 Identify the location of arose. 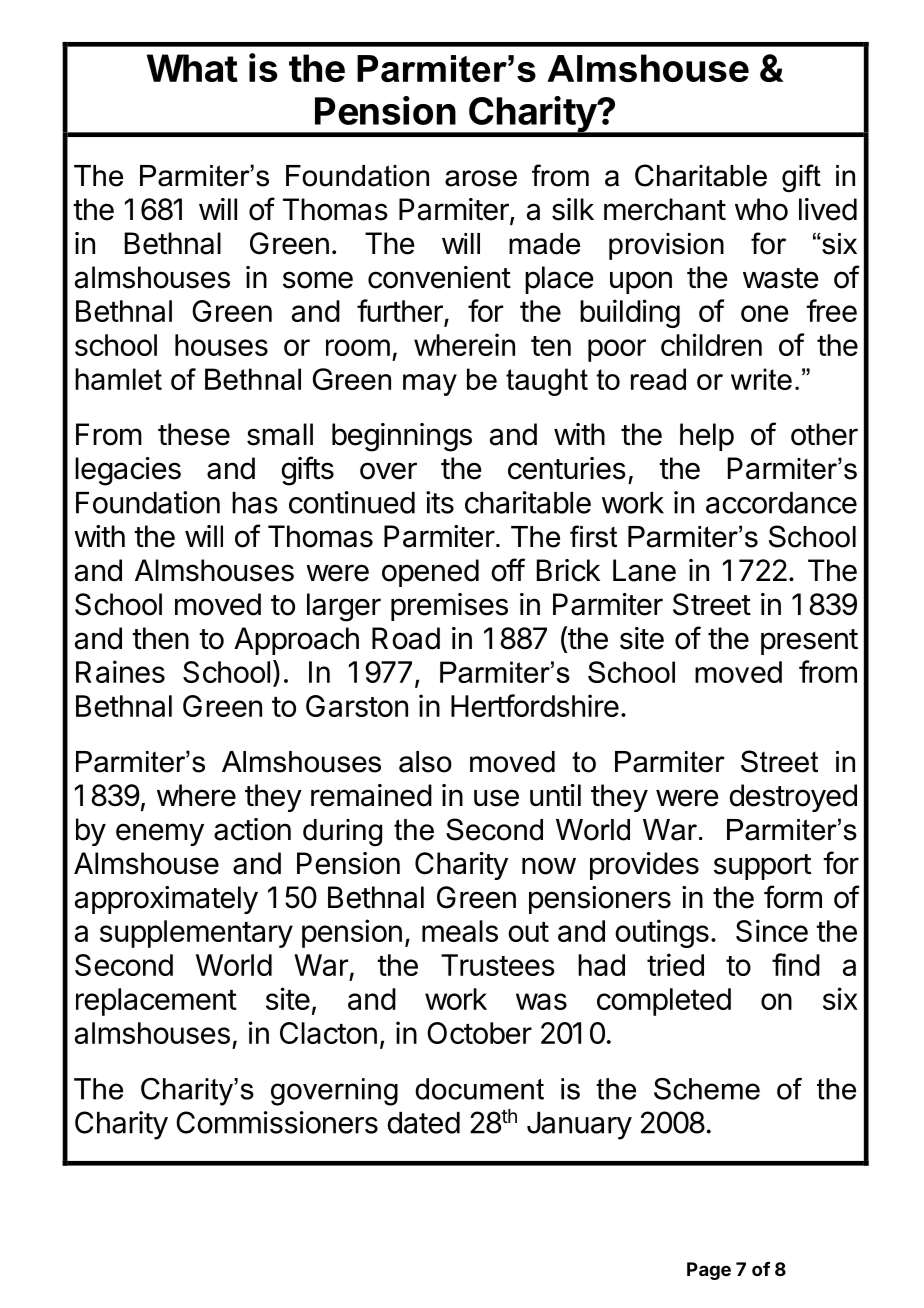
(481, 178).
